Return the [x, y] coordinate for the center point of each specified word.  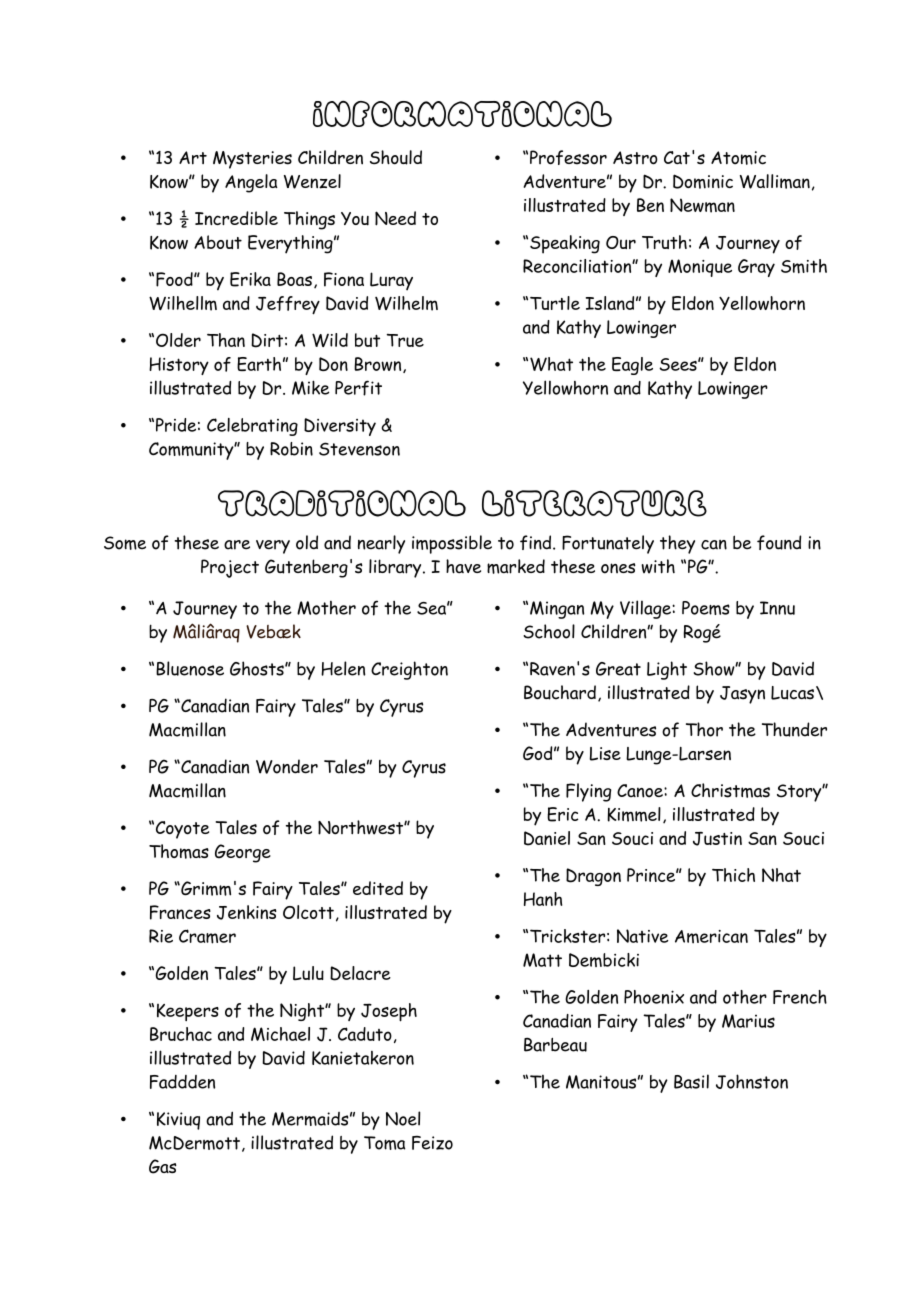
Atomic [738, 158]
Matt [542, 960]
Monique [700, 268]
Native [643, 936]
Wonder [287, 766]
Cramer [207, 936]
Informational [462, 113]
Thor [704, 729]
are [237, 545]
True [405, 340]
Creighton [409, 670]
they [677, 544]
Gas [163, 1166]
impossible [452, 544]
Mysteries [252, 160]
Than [226, 340]
